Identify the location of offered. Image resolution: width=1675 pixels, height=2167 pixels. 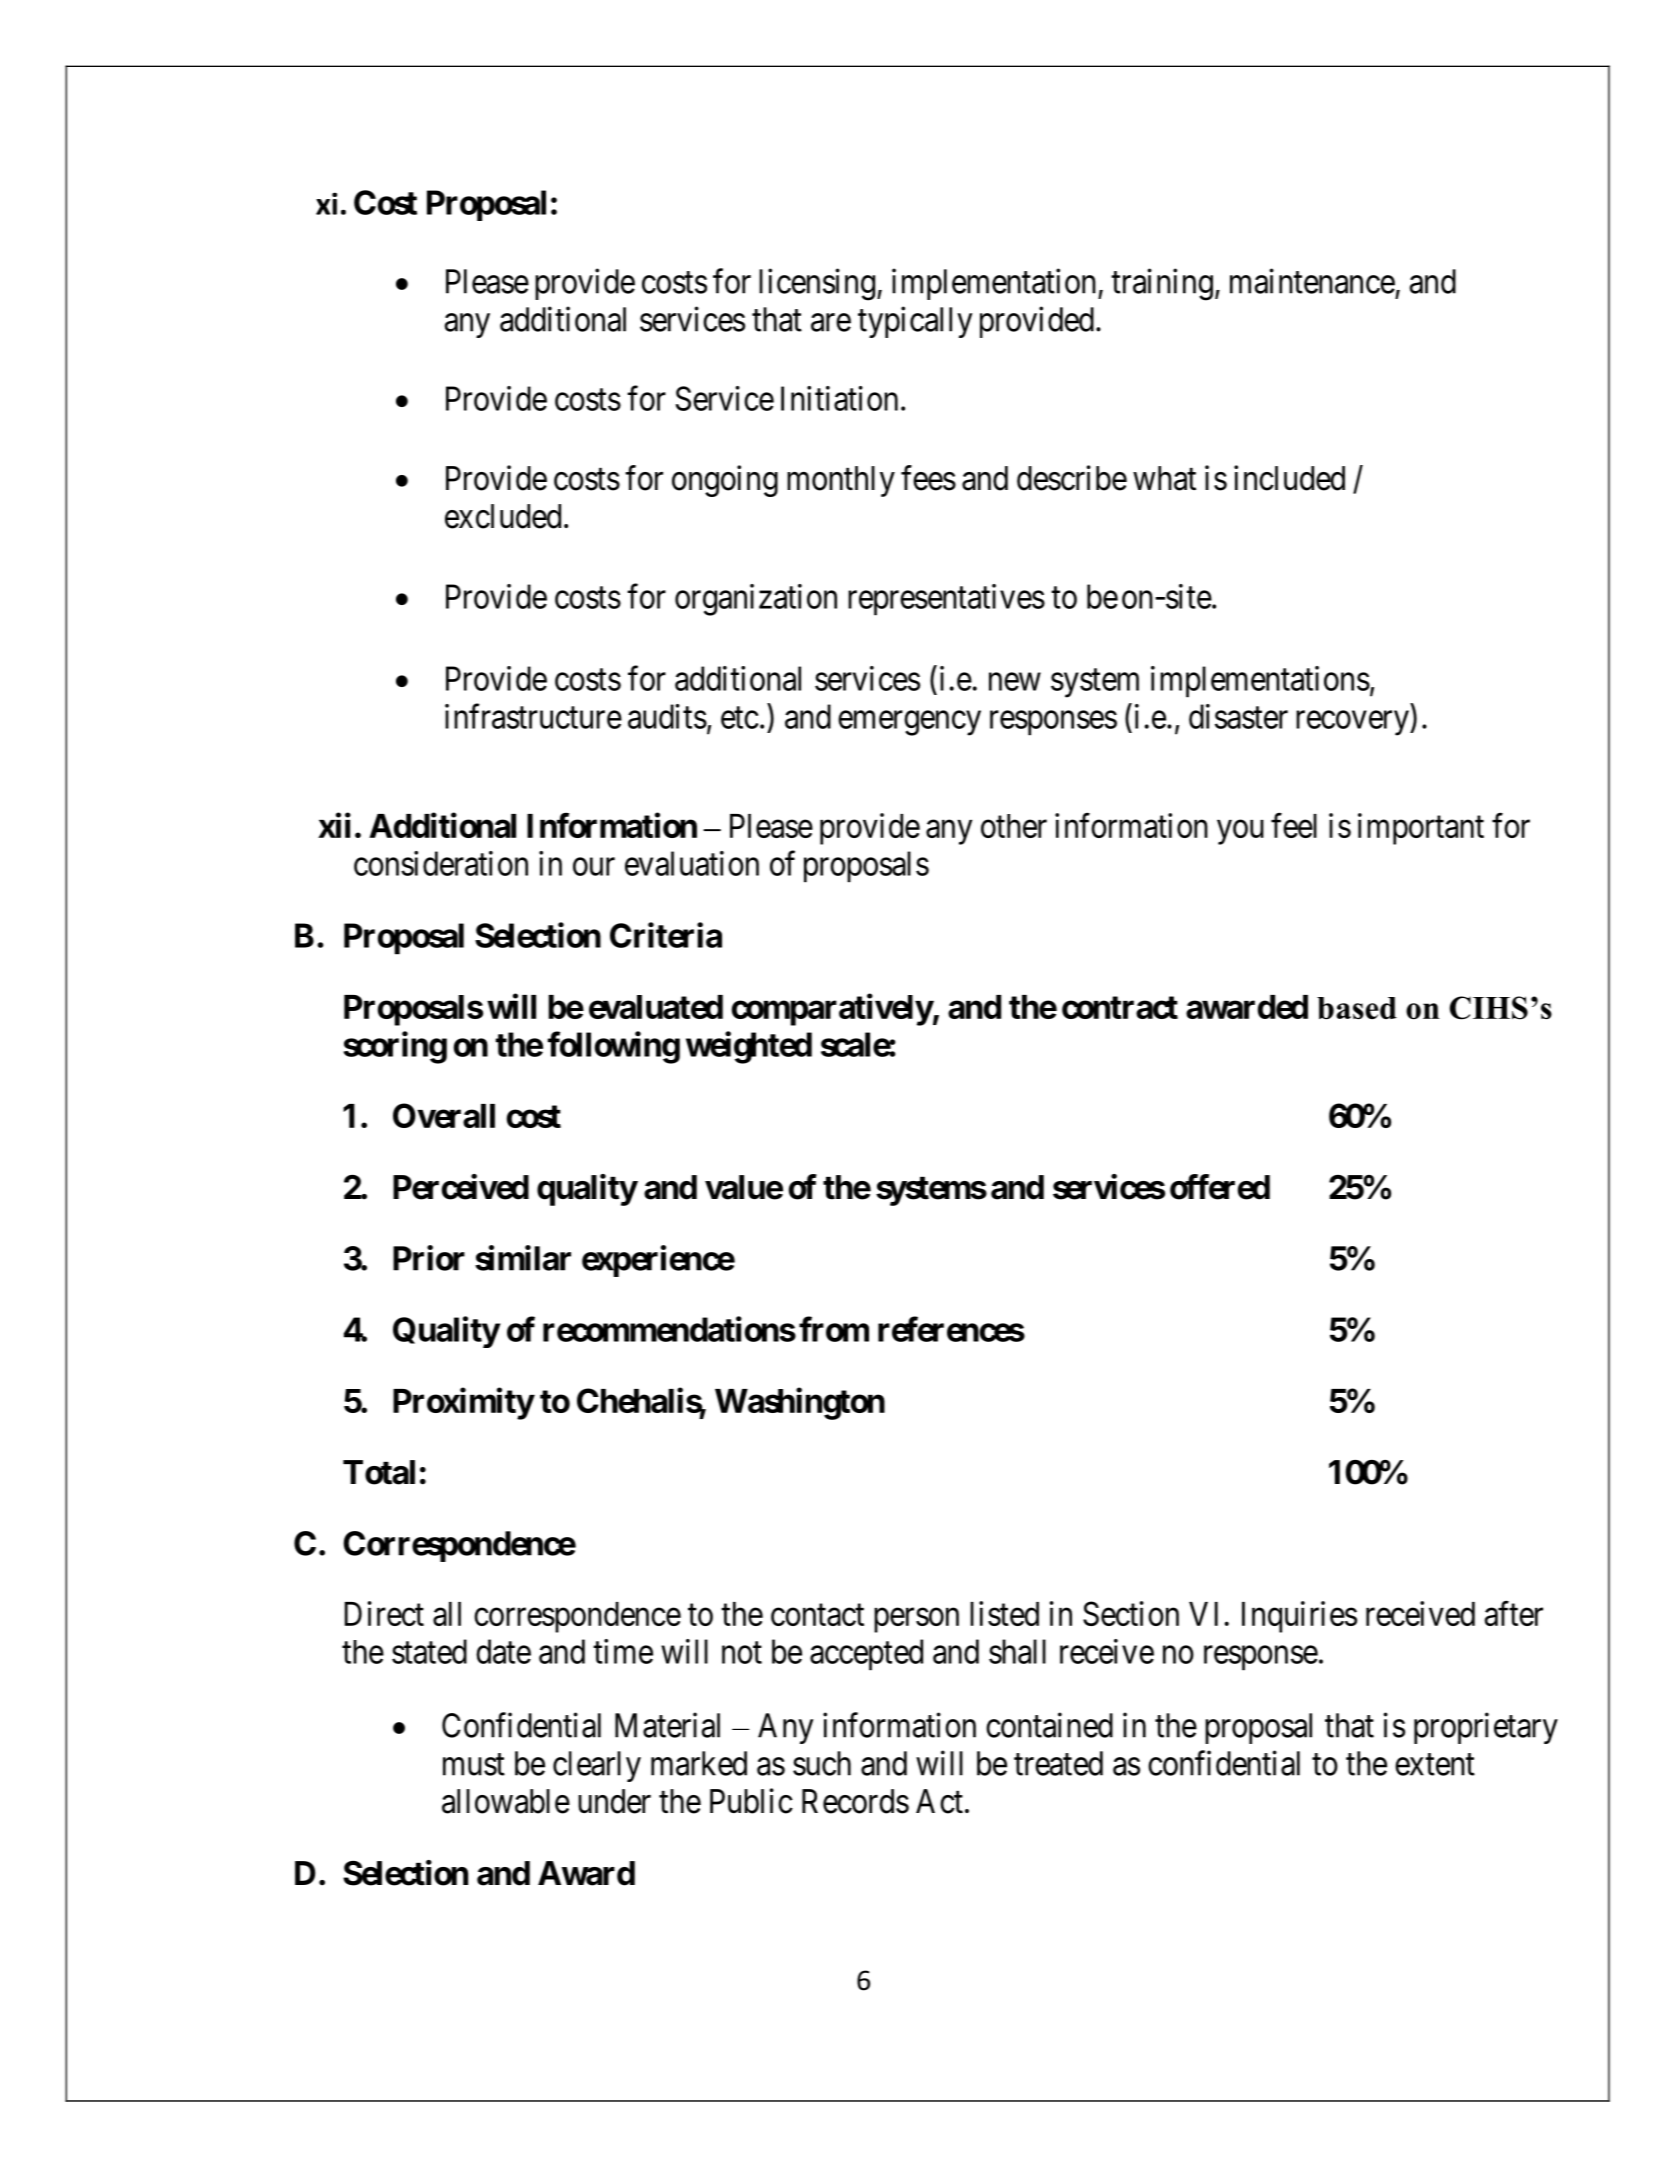
(1220, 1187).
